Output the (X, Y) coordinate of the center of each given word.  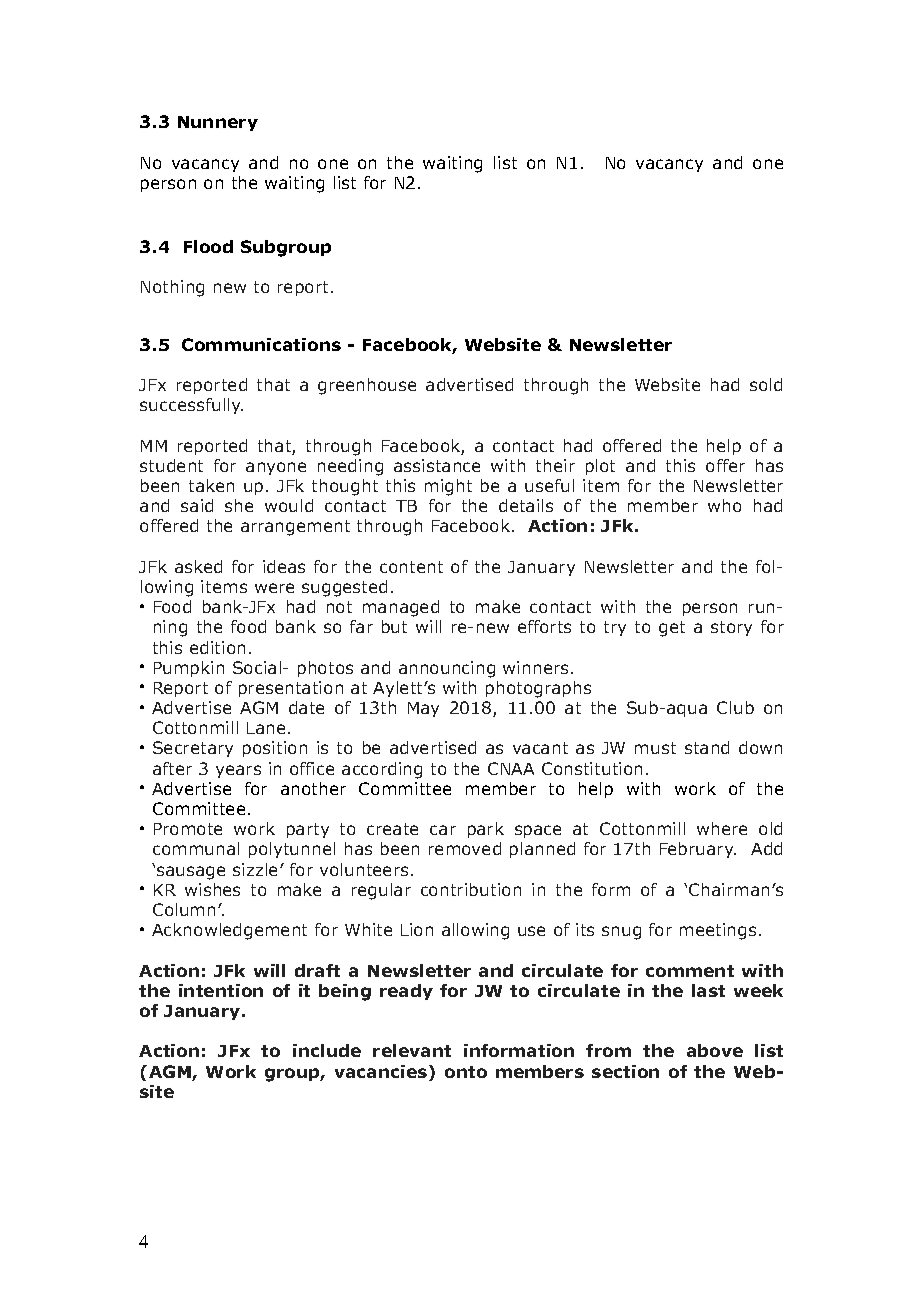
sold (766, 384)
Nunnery (218, 123)
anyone (276, 468)
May (423, 709)
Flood (208, 246)
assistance (437, 465)
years (238, 771)
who (724, 505)
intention (221, 990)
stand (707, 747)
